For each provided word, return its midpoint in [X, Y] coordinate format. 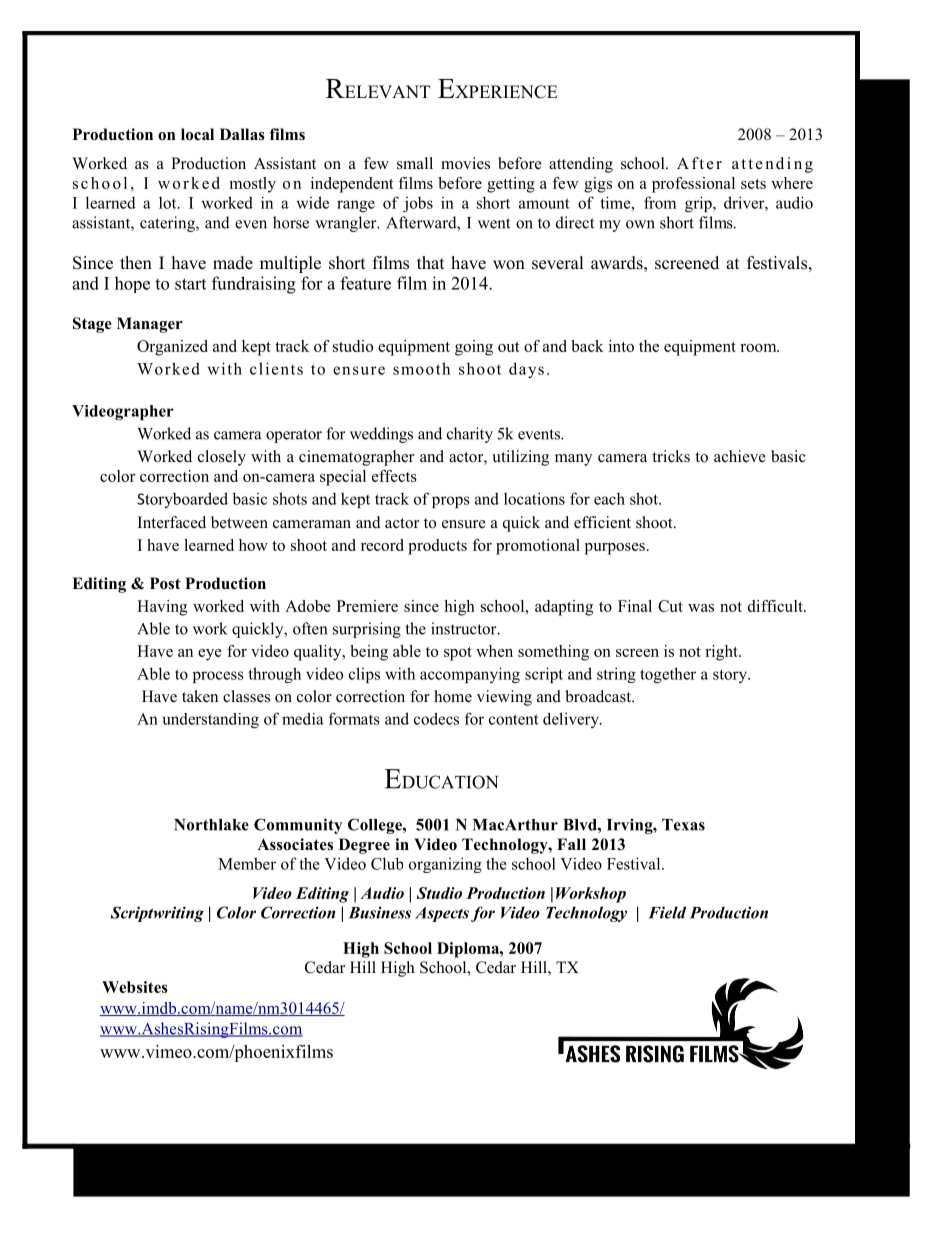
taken [200, 696]
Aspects [442, 914]
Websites [135, 987]
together [668, 675]
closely [222, 458]
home [453, 696]
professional [693, 185]
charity [470, 435]
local [197, 134]
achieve [740, 456]
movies [465, 163]
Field [667, 912]
